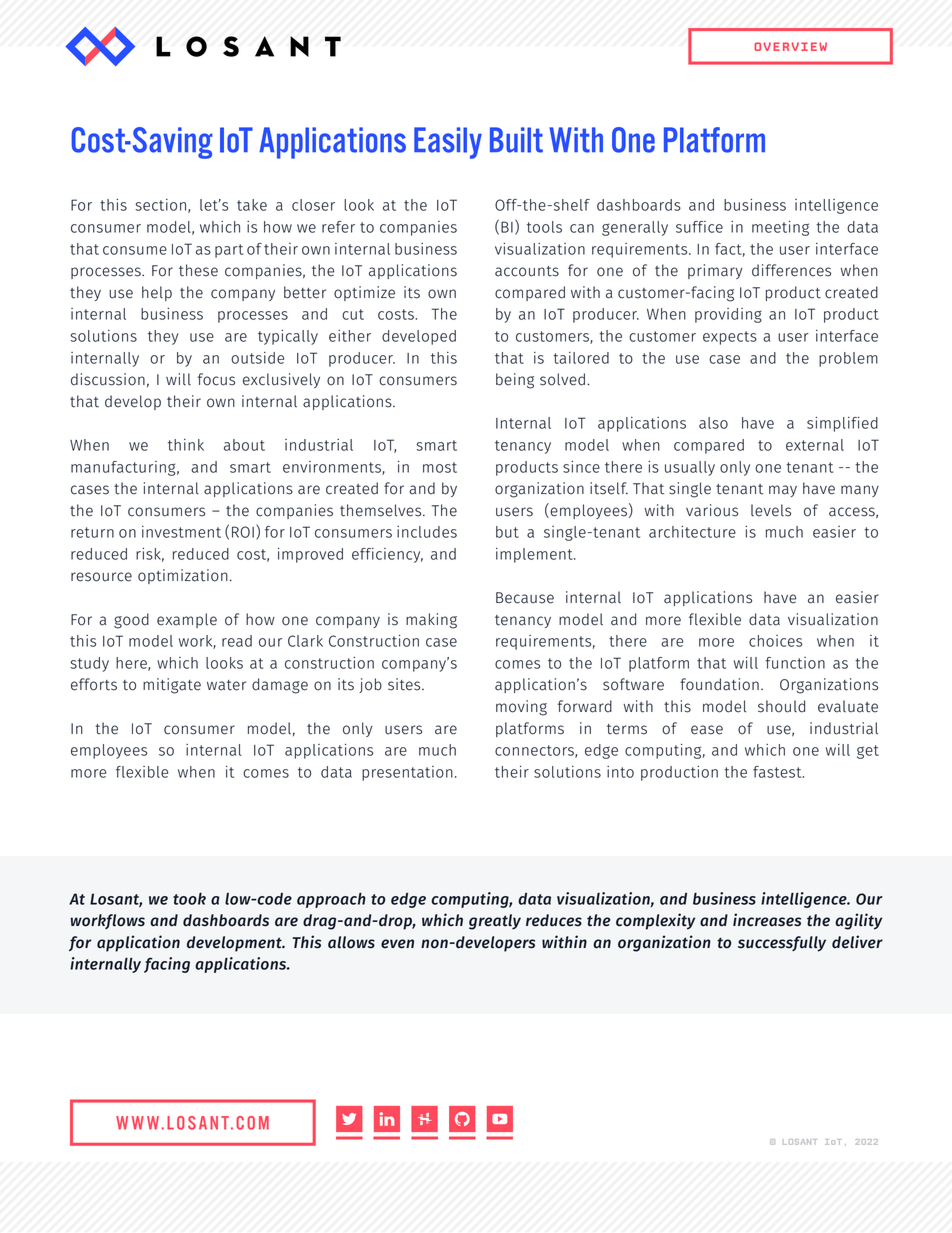  What do you see at coordinates (713, 423) in the screenshot?
I see `also` at bounding box center [713, 423].
